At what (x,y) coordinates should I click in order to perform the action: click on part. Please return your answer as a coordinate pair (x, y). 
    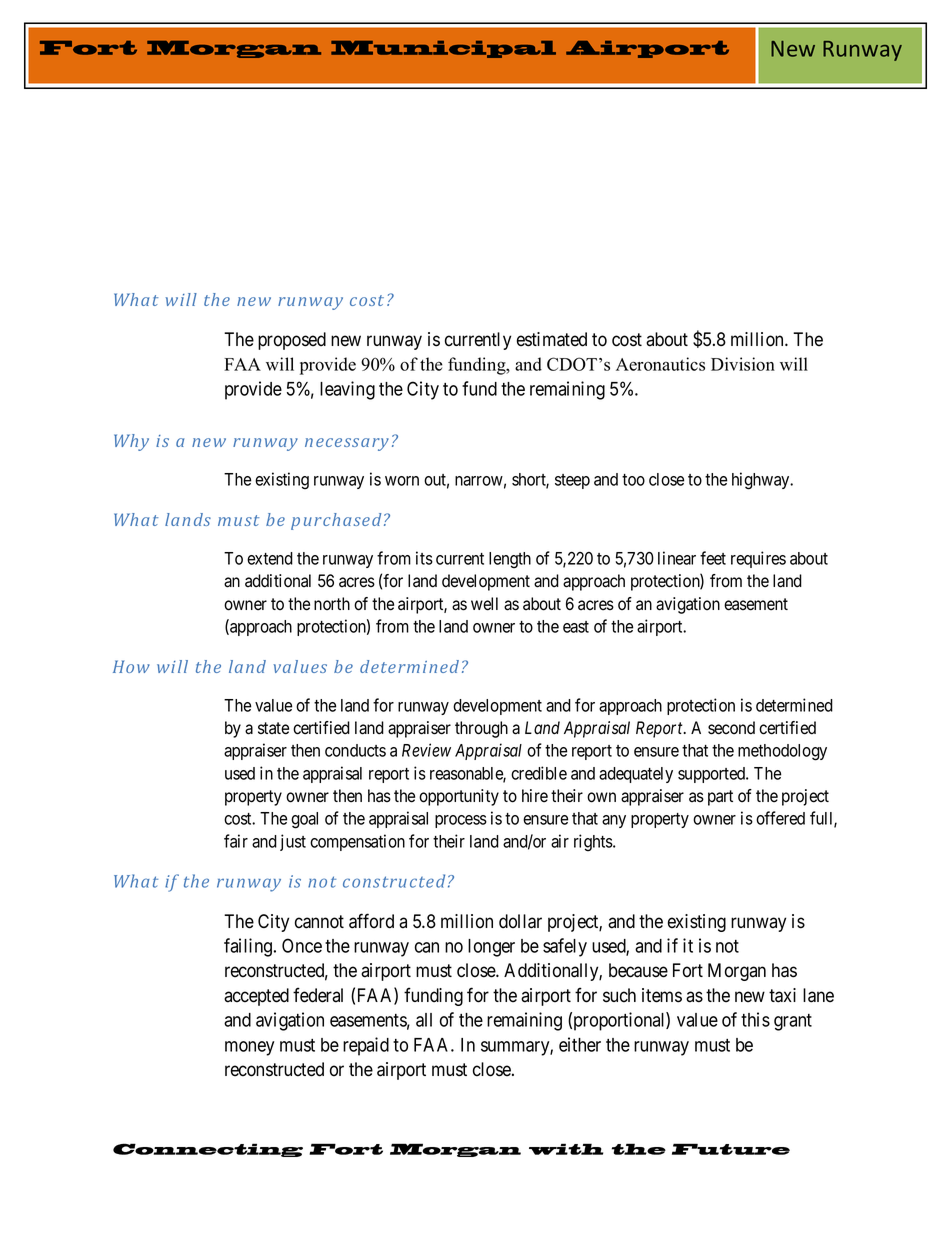
    Looking at the image, I should click on (720, 798).
